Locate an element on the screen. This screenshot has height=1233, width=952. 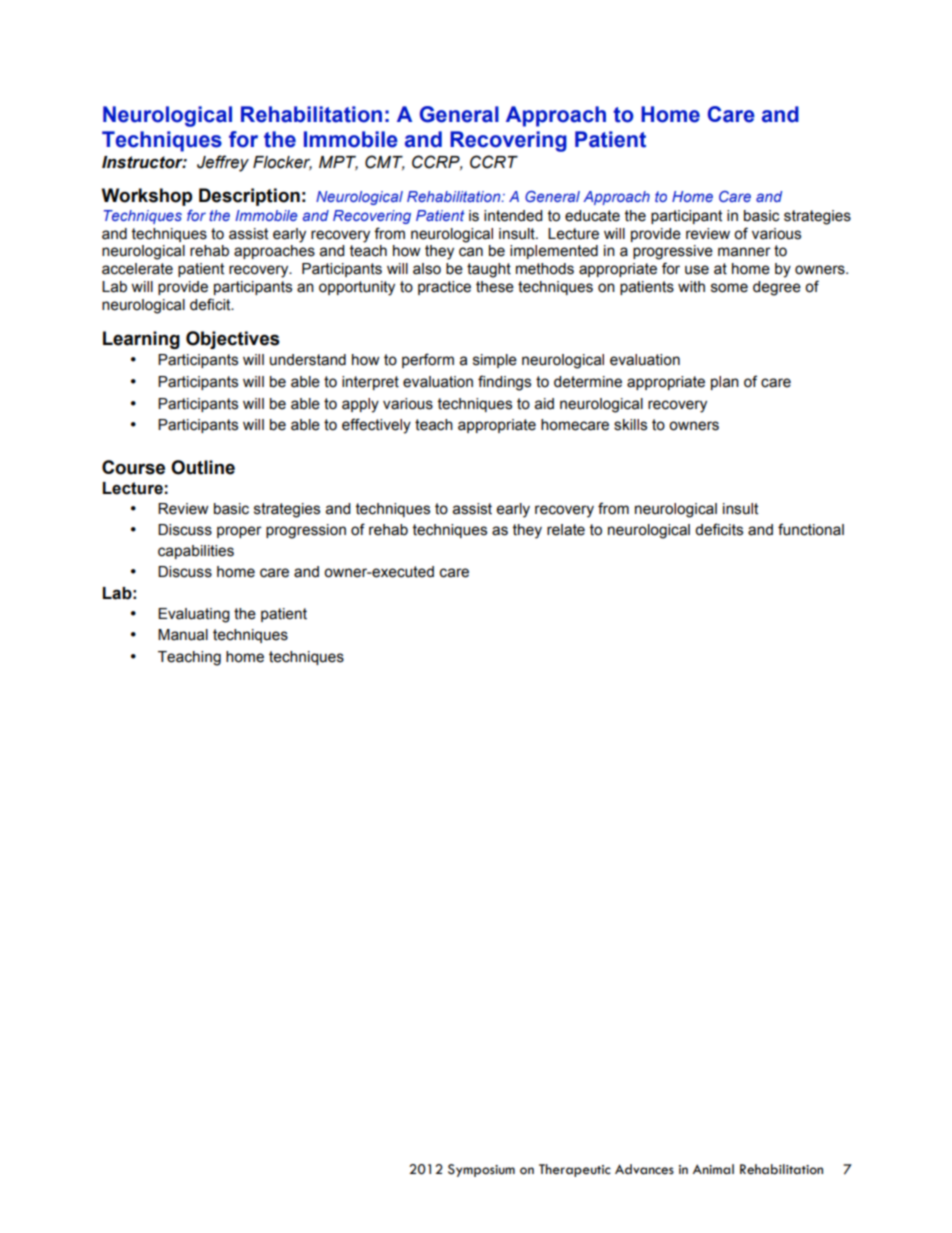
Animal is located at coordinates (713, 1169).
